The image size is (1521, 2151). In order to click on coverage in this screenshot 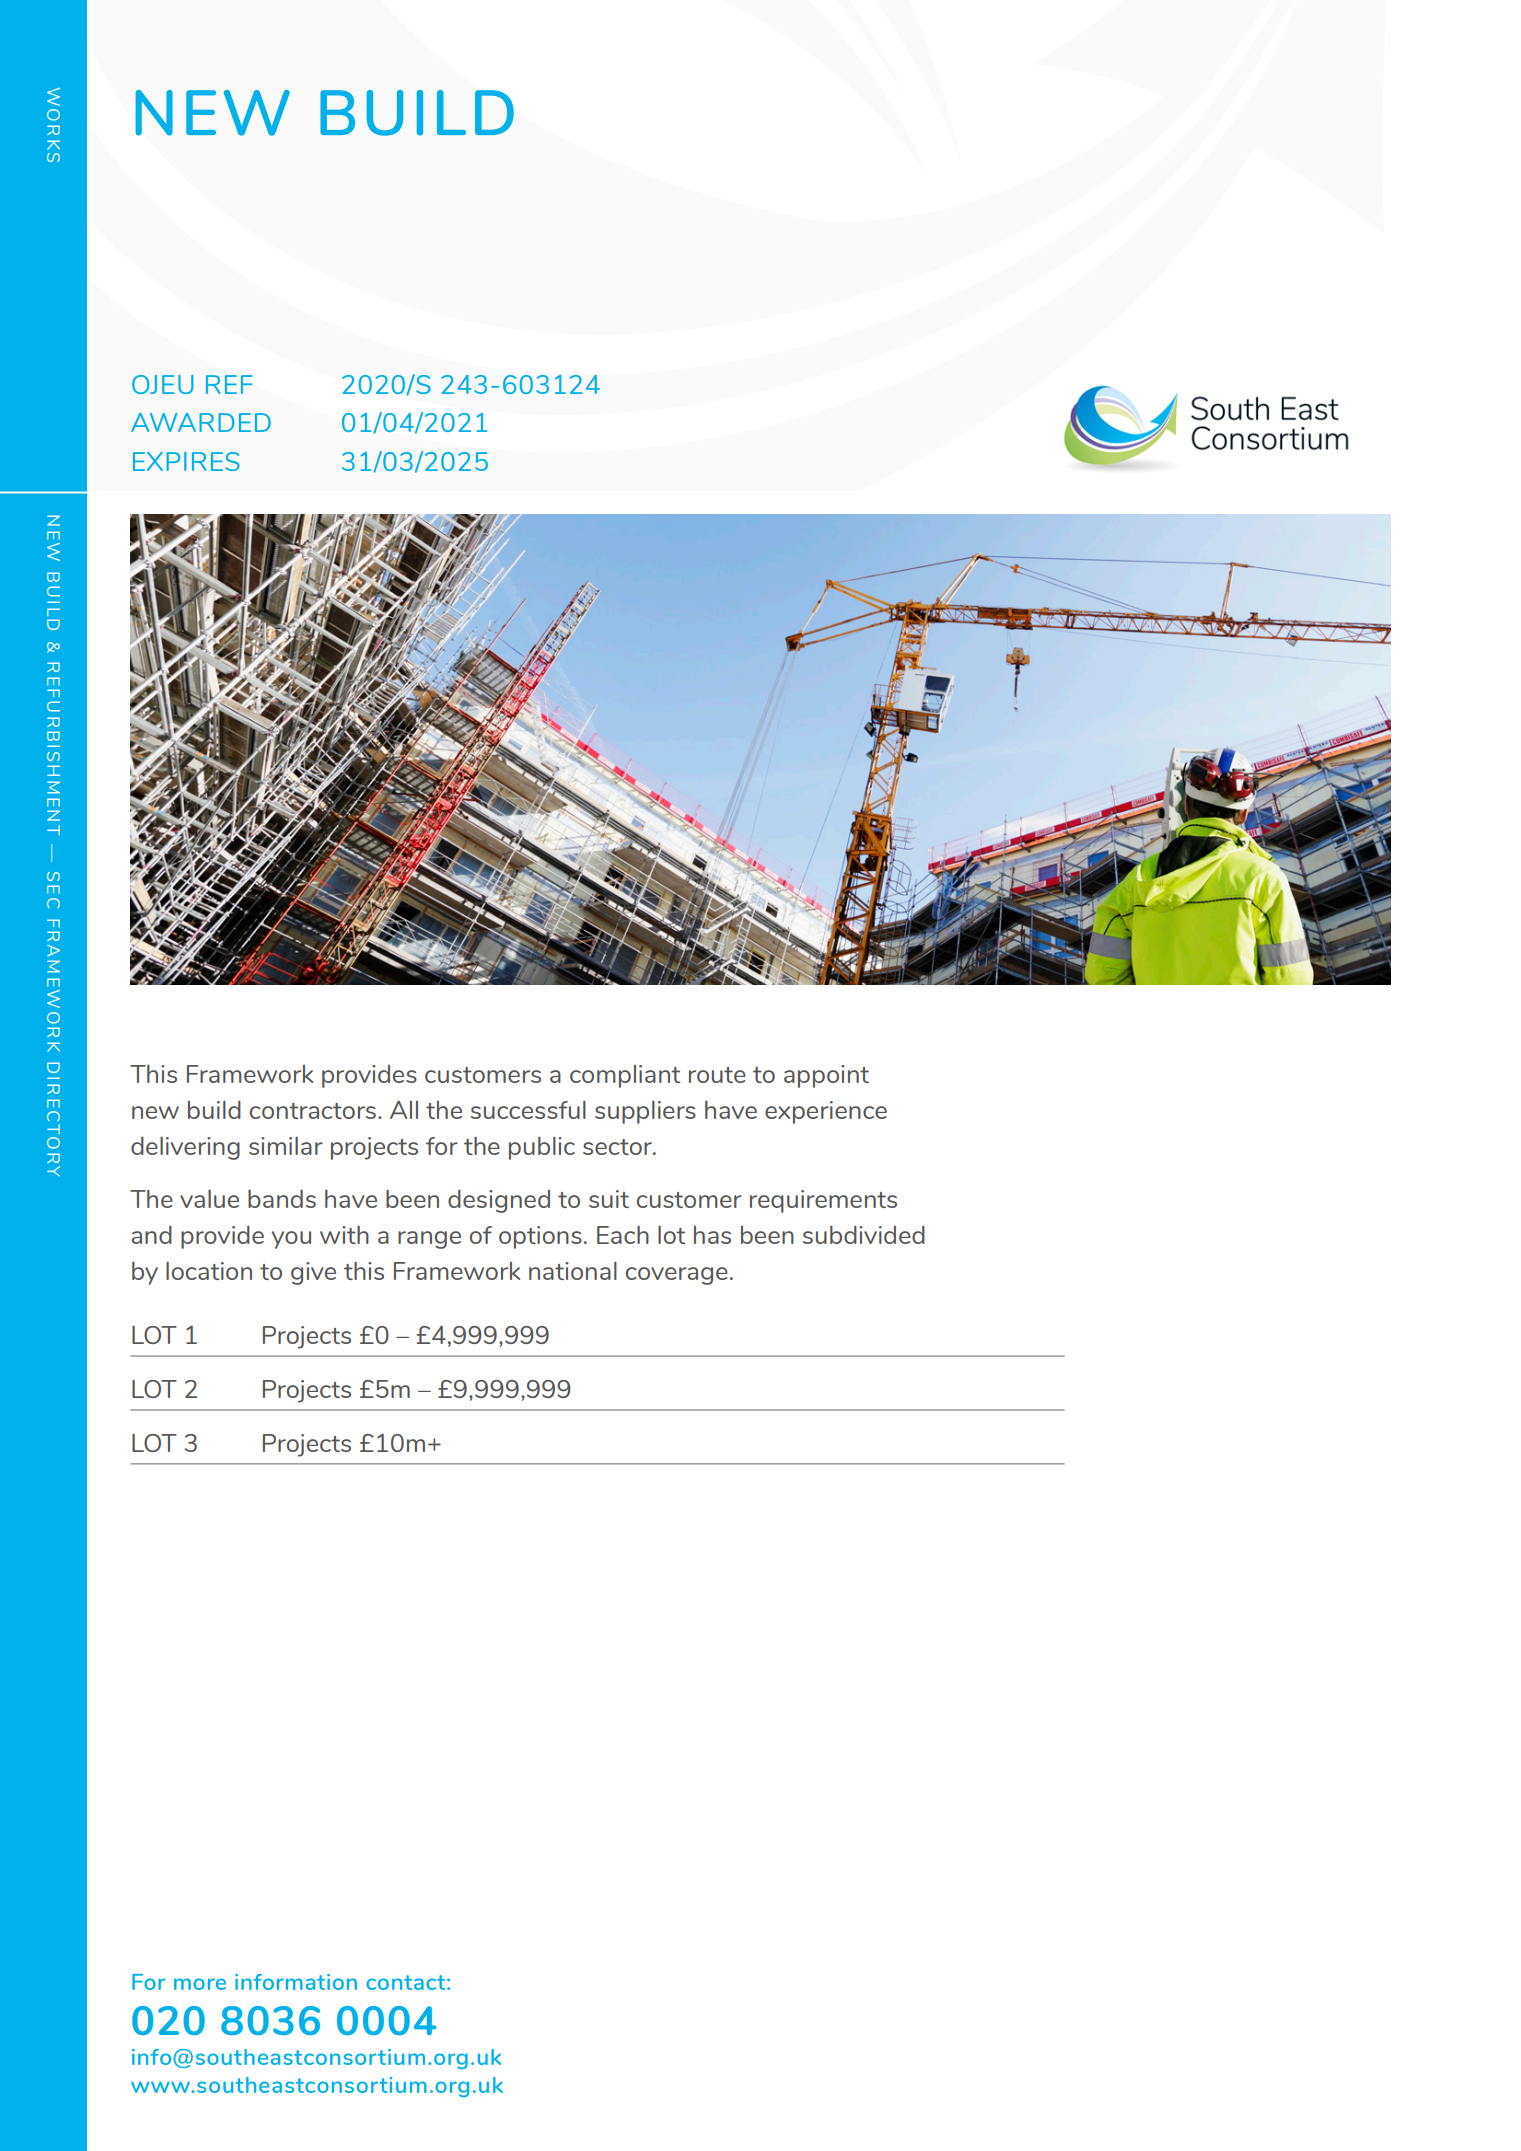, I will do `click(677, 1276)`.
